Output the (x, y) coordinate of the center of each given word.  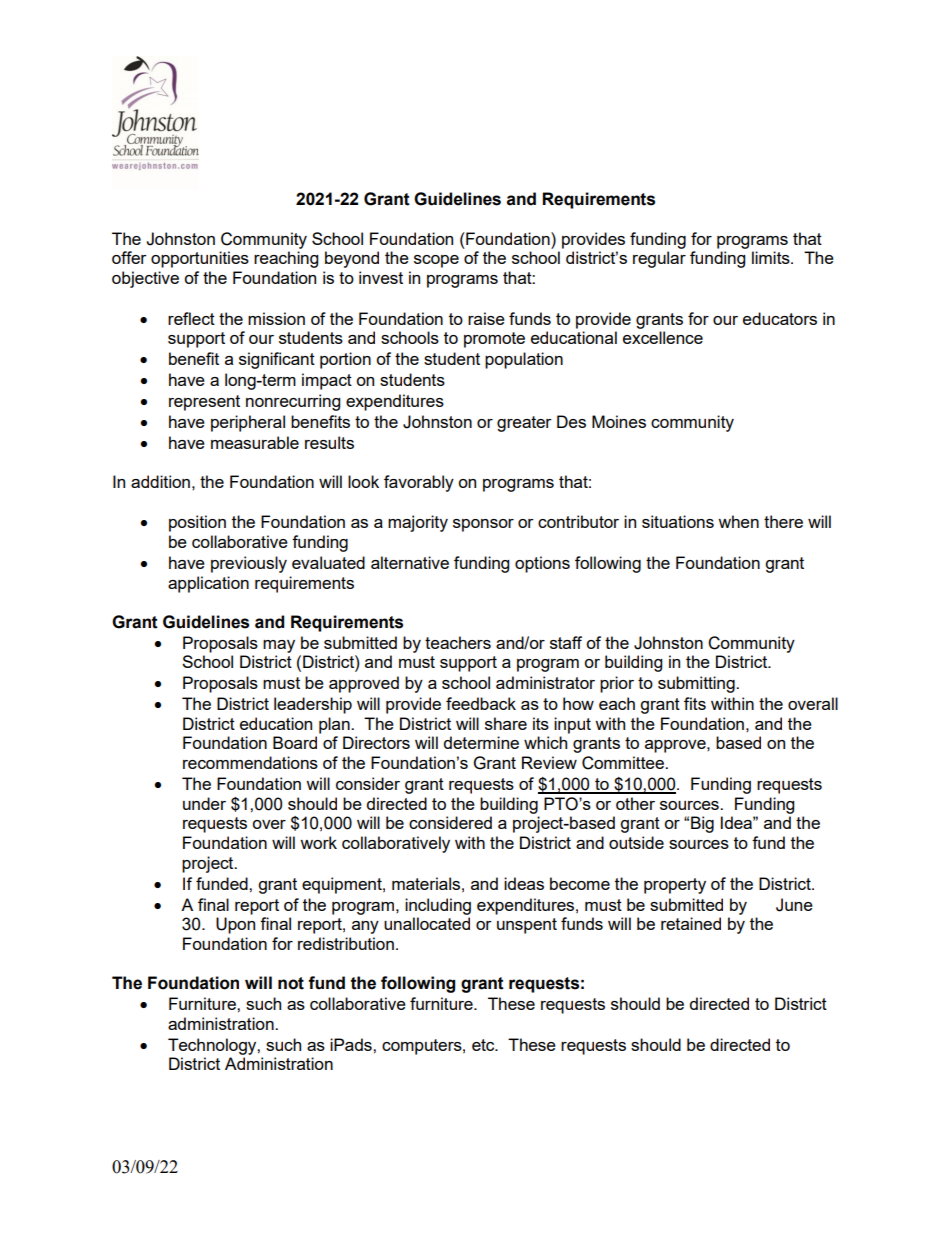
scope (436, 261)
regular (659, 259)
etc (484, 1045)
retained (691, 923)
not (291, 983)
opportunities (200, 259)
